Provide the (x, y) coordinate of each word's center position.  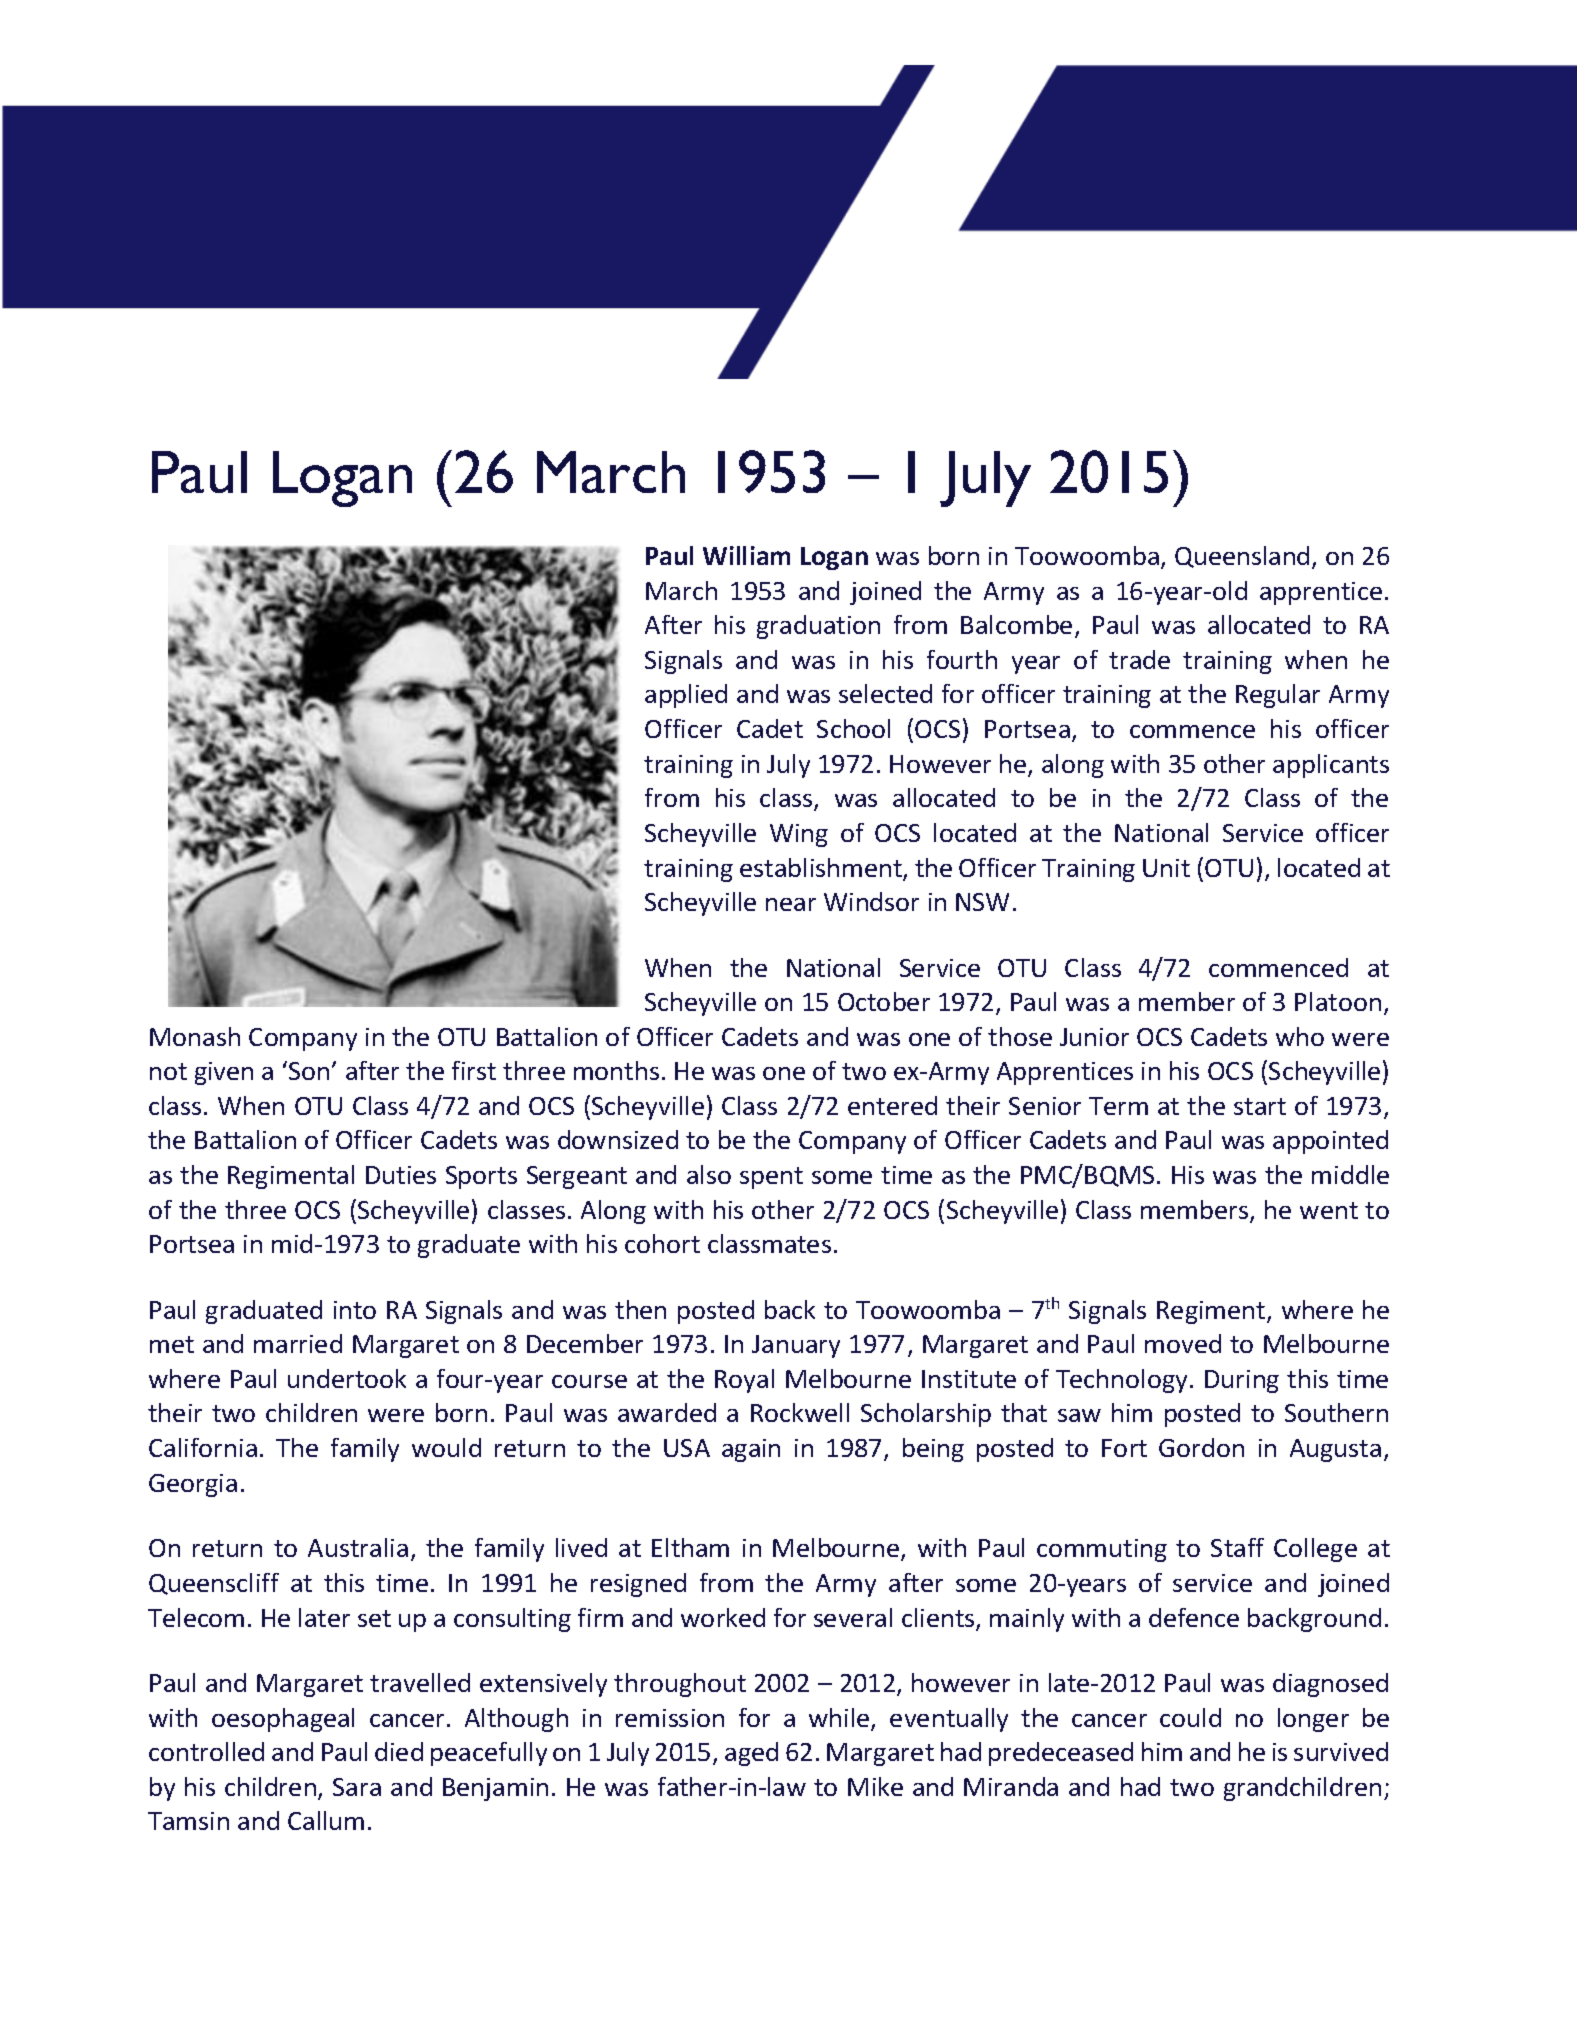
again (751, 1450)
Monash (195, 1036)
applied (686, 696)
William (746, 555)
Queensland (1242, 557)
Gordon (1201, 1447)
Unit (1166, 868)
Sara (357, 1787)
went (1329, 1210)
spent (771, 1178)
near (791, 904)
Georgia (193, 1485)
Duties (401, 1175)
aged (751, 1754)
